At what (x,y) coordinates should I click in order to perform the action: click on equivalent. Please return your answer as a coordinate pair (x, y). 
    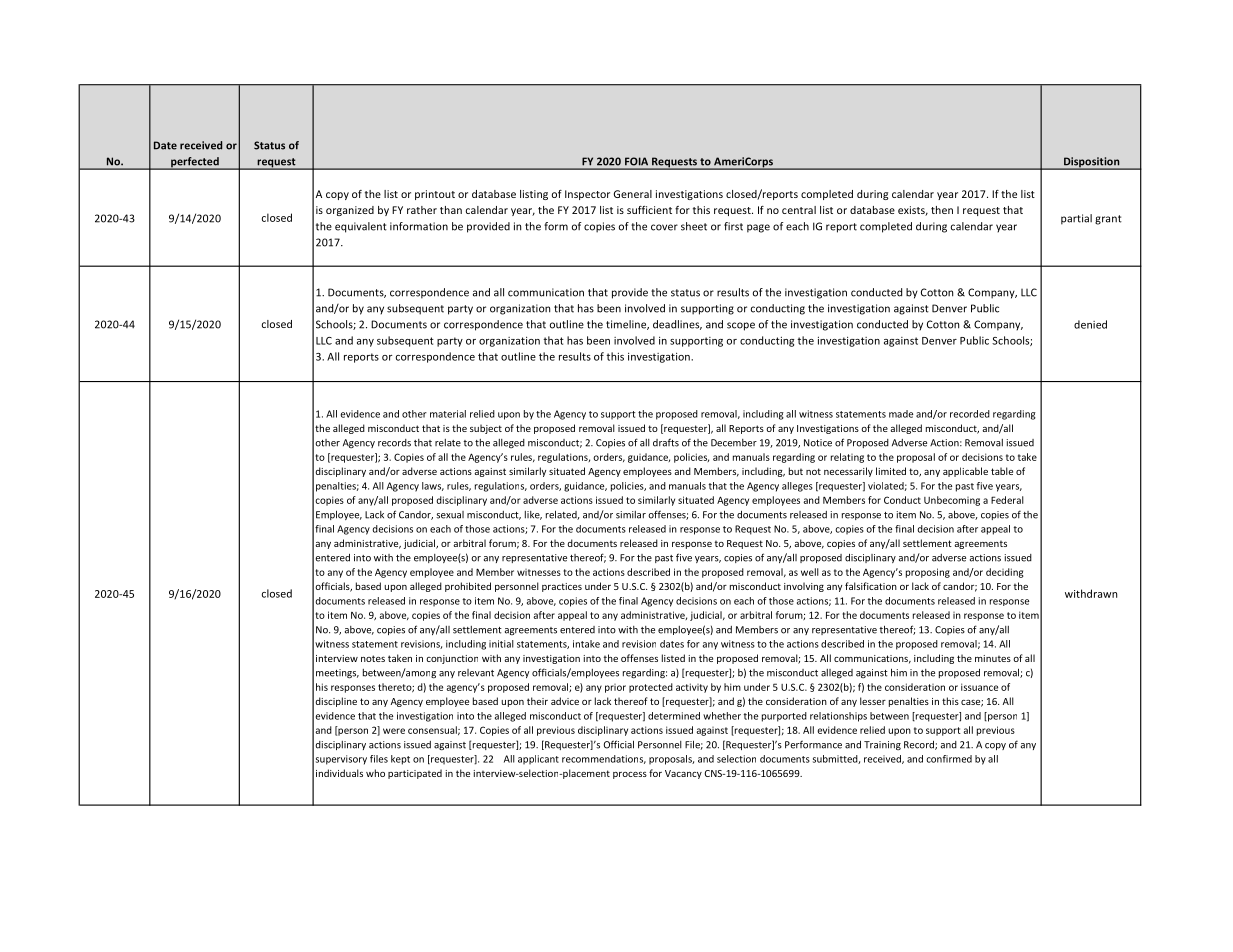
    Looking at the image, I should click on (361, 227).
